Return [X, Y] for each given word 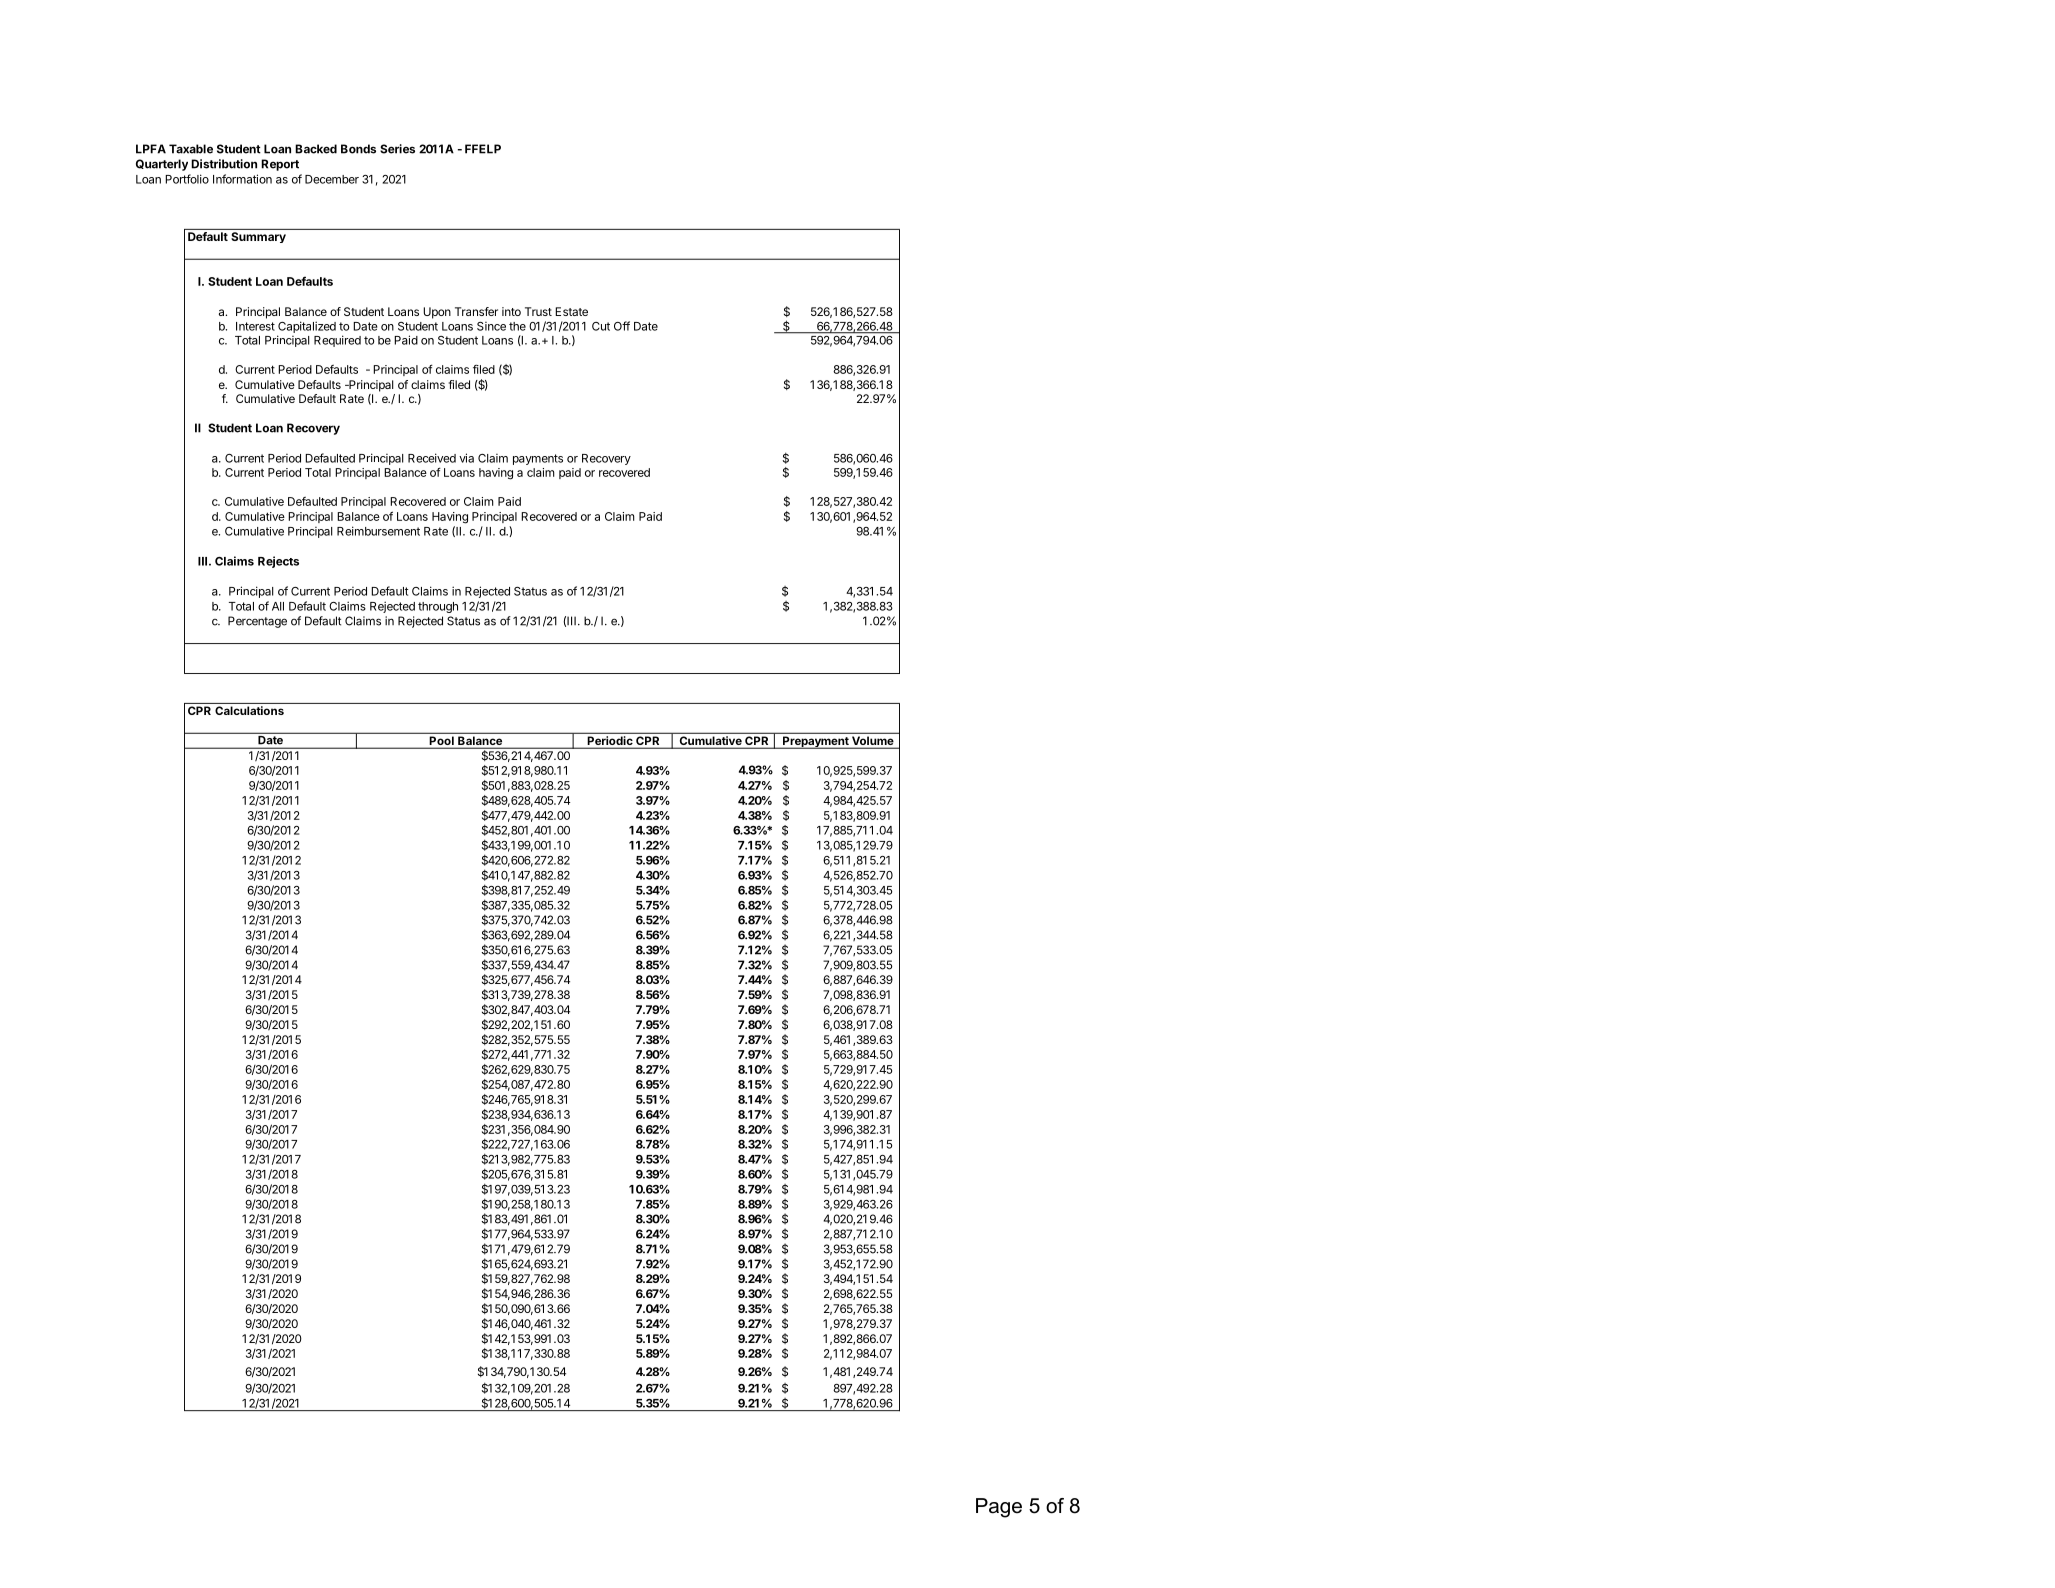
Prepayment [816, 742]
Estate [571, 311]
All [278, 606]
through [438, 607]
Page [999, 1508]
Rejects [278, 562]
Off [622, 326]
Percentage [257, 622]
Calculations [249, 710]
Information [242, 179]
